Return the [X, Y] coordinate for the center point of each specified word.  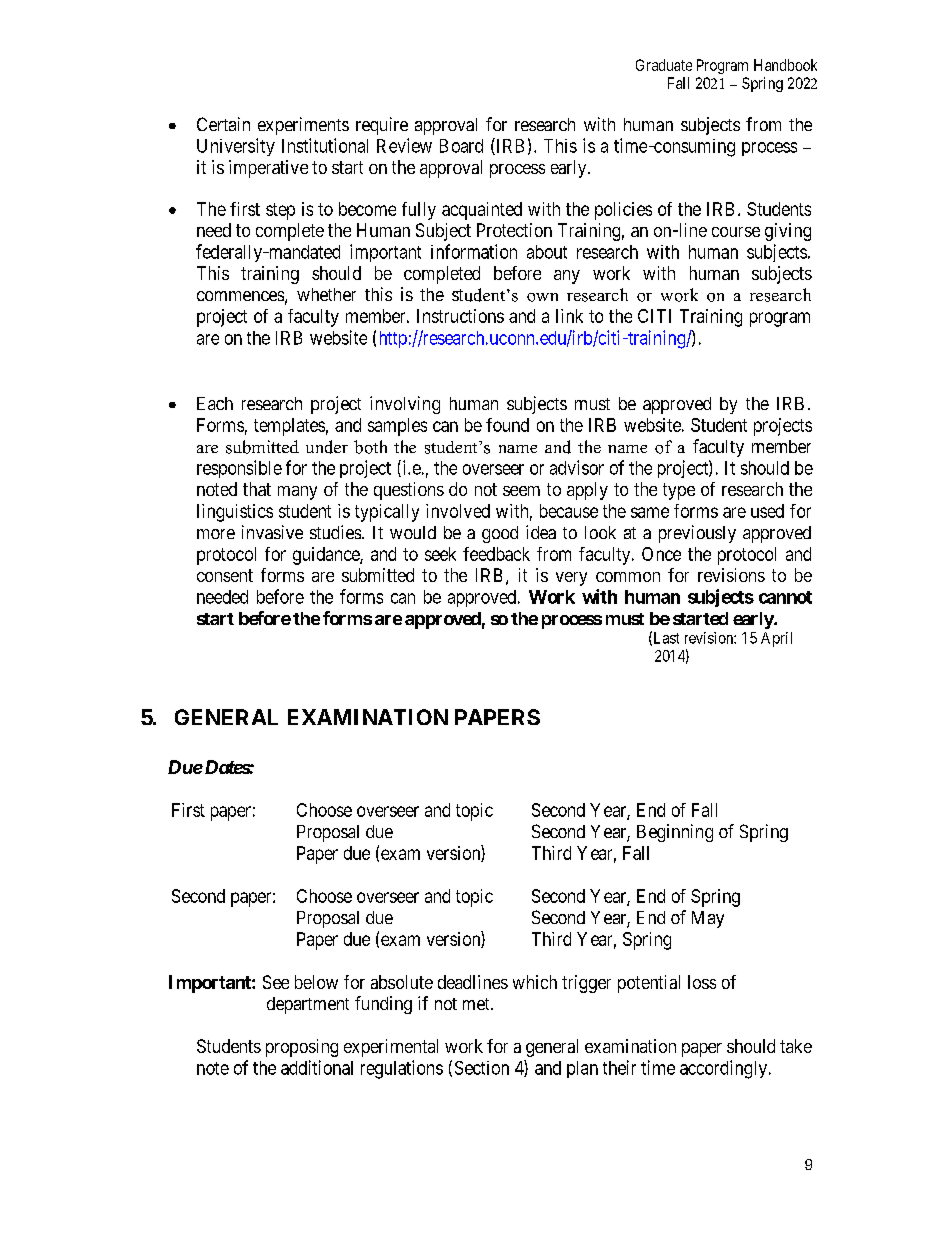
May [708, 919]
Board [461, 146]
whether [326, 294]
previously [697, 534]
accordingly [725, 1069]
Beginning [675, 833]
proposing [302, 1048]
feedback [496, 554]
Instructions [460, 316]
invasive [272, 532]
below [316, 982]
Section [482, 1068]
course [736, 232]
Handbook [785, 65]
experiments [303, 126]
